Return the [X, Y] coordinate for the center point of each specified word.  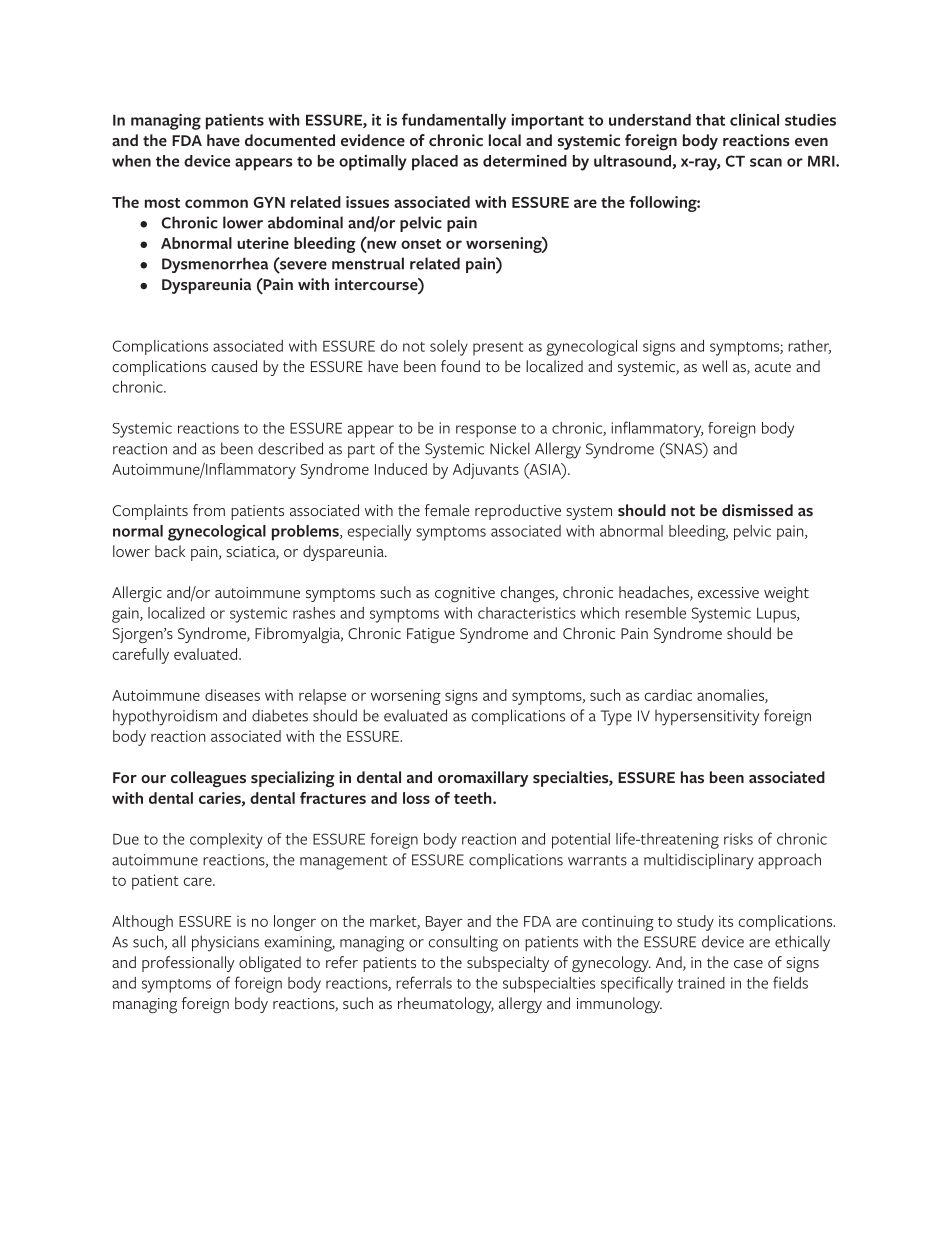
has [692, 777]
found [460, 366]
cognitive [465, 594]
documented [290, 140]
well [714, 366]
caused [234, 366]
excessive [728, 592]
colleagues [208, 779]
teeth [474, 798]
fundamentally [454, 121]
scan [766, 162]
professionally [188, 964]
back [170, 551]
